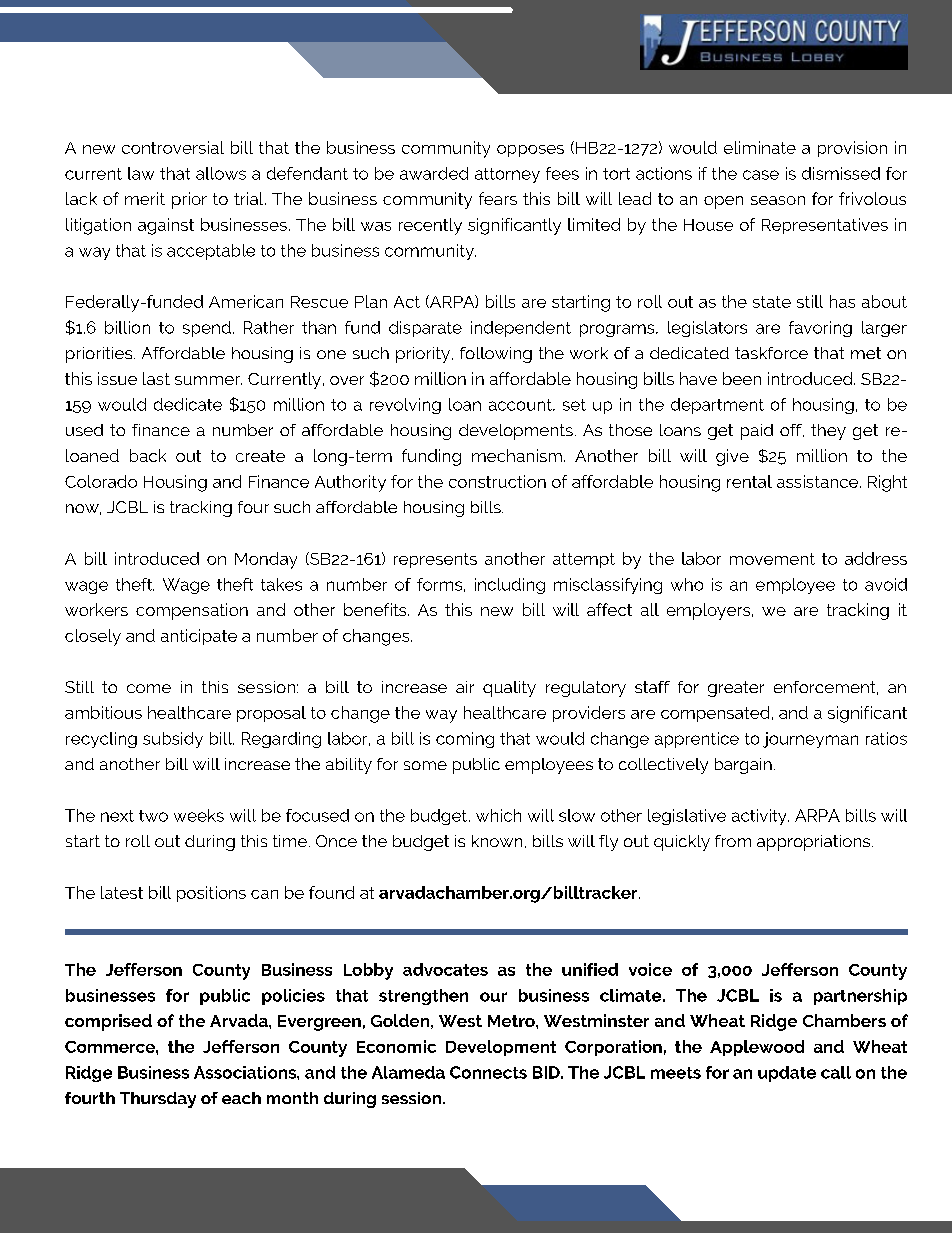  I want to click on Monday, so click(266, 560).
